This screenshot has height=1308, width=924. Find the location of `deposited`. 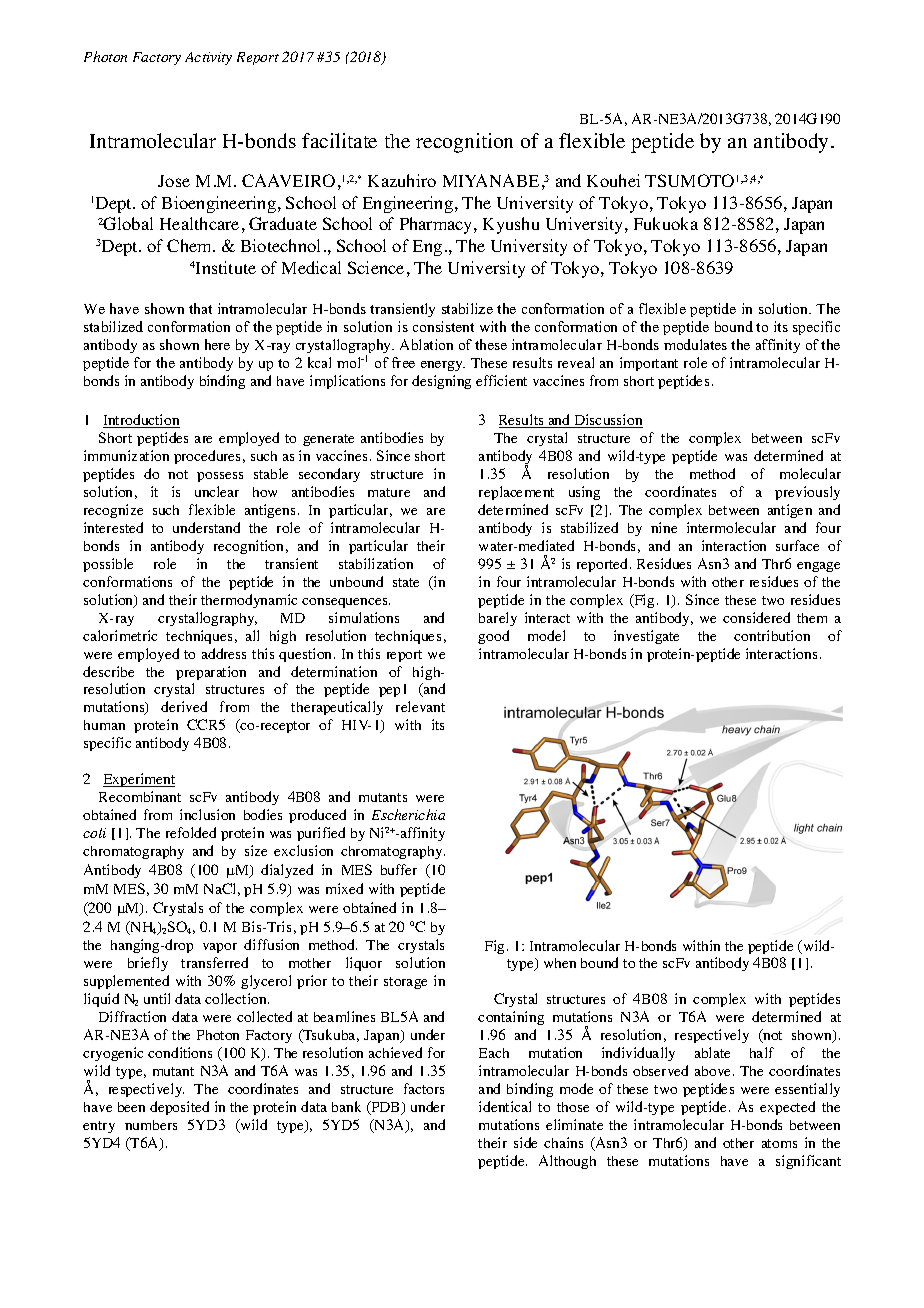

deposited is located at coordinates (179, 1108).
